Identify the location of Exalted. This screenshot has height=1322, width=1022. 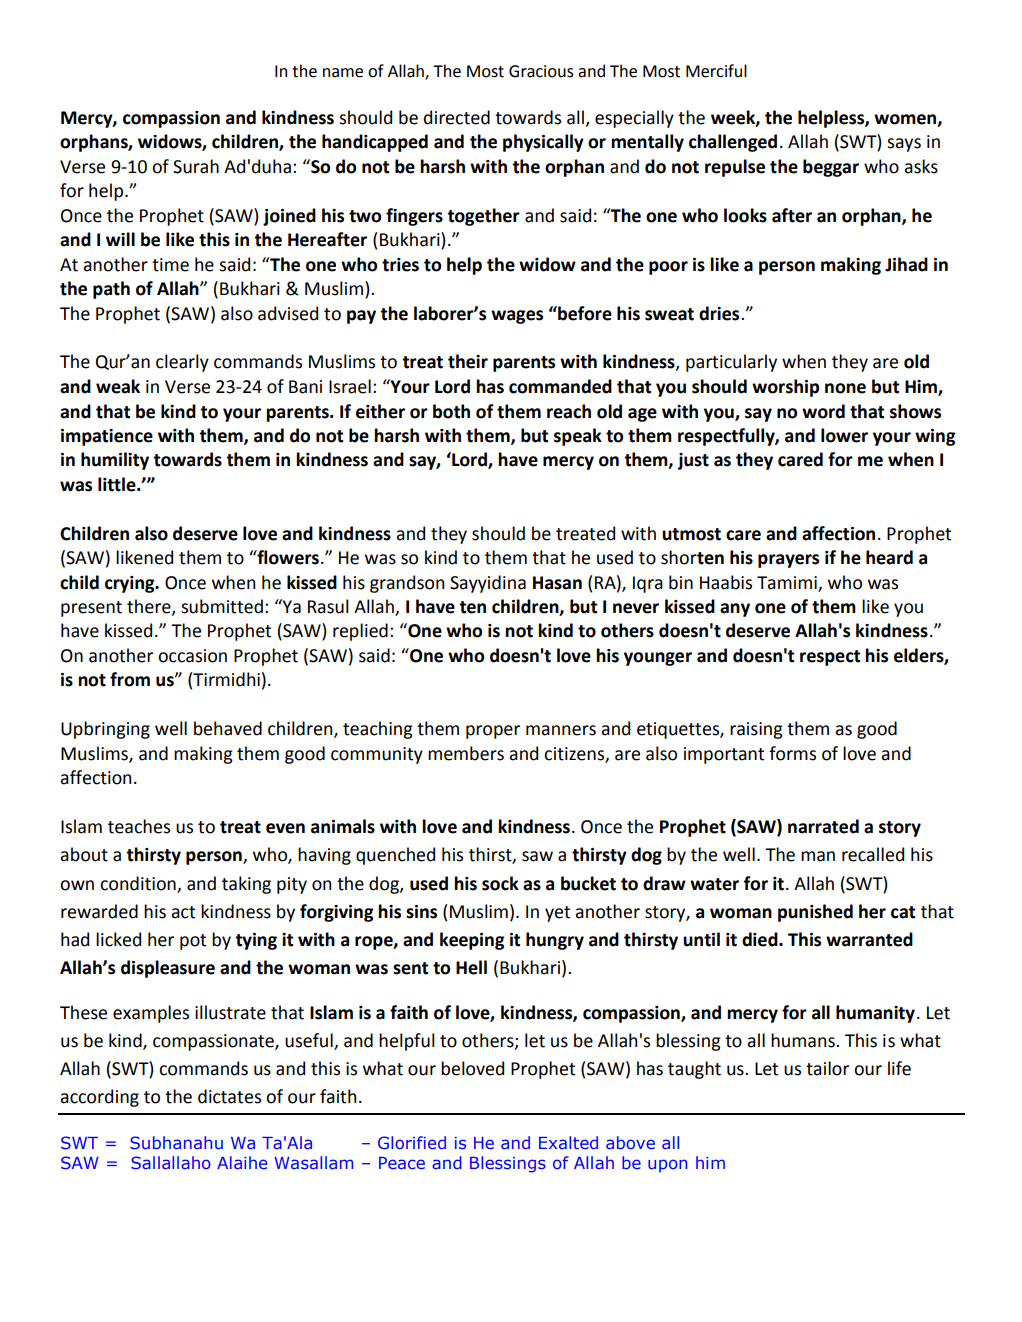
(568, 1142).
